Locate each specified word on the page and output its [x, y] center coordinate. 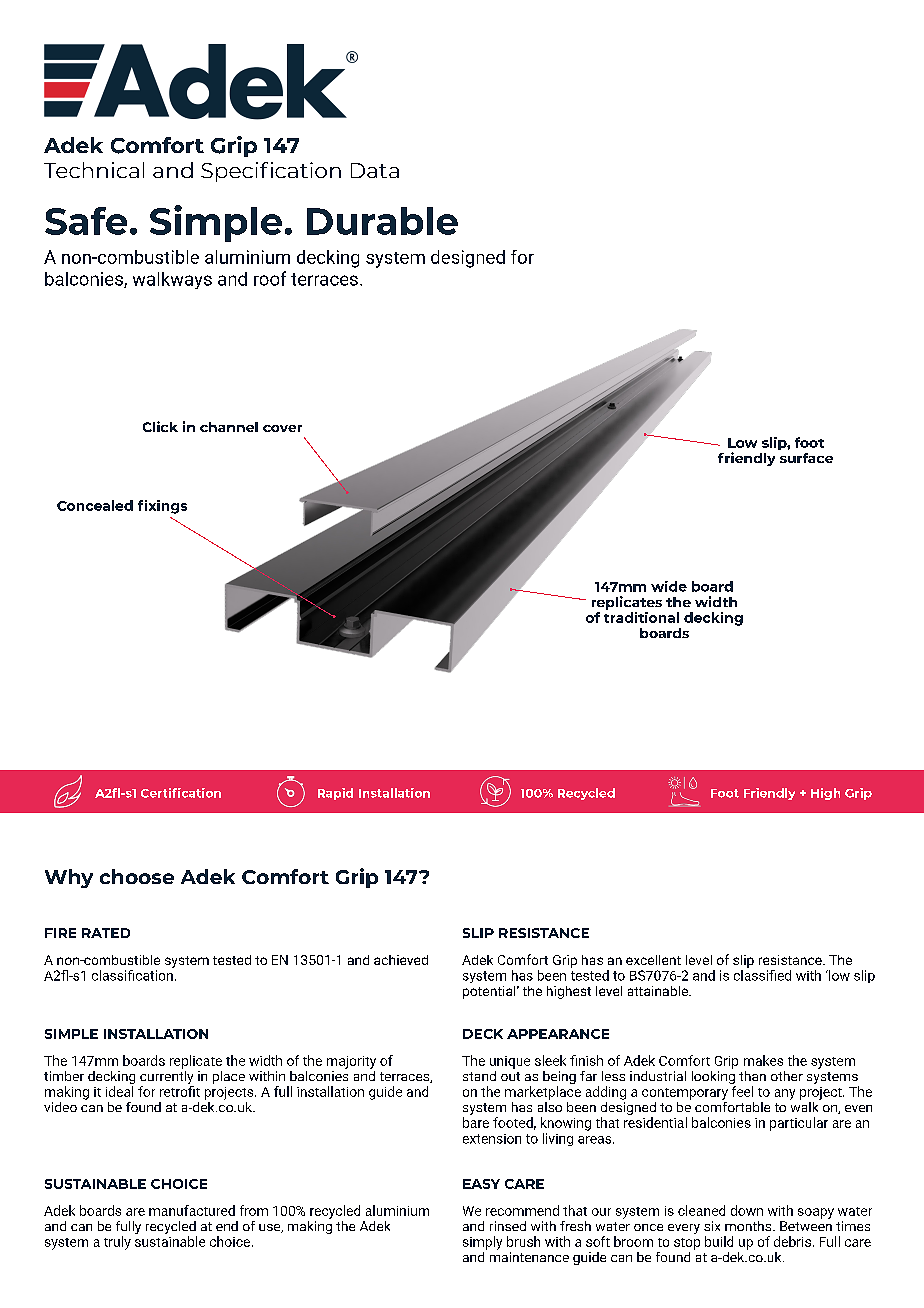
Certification [181, 793]
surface [806, 458]
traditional [641, 616]
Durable [382, 221]
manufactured [192, 1210]
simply [482, 1243]
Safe [86, 221]
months [749, 1226]
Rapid [335, 794]
